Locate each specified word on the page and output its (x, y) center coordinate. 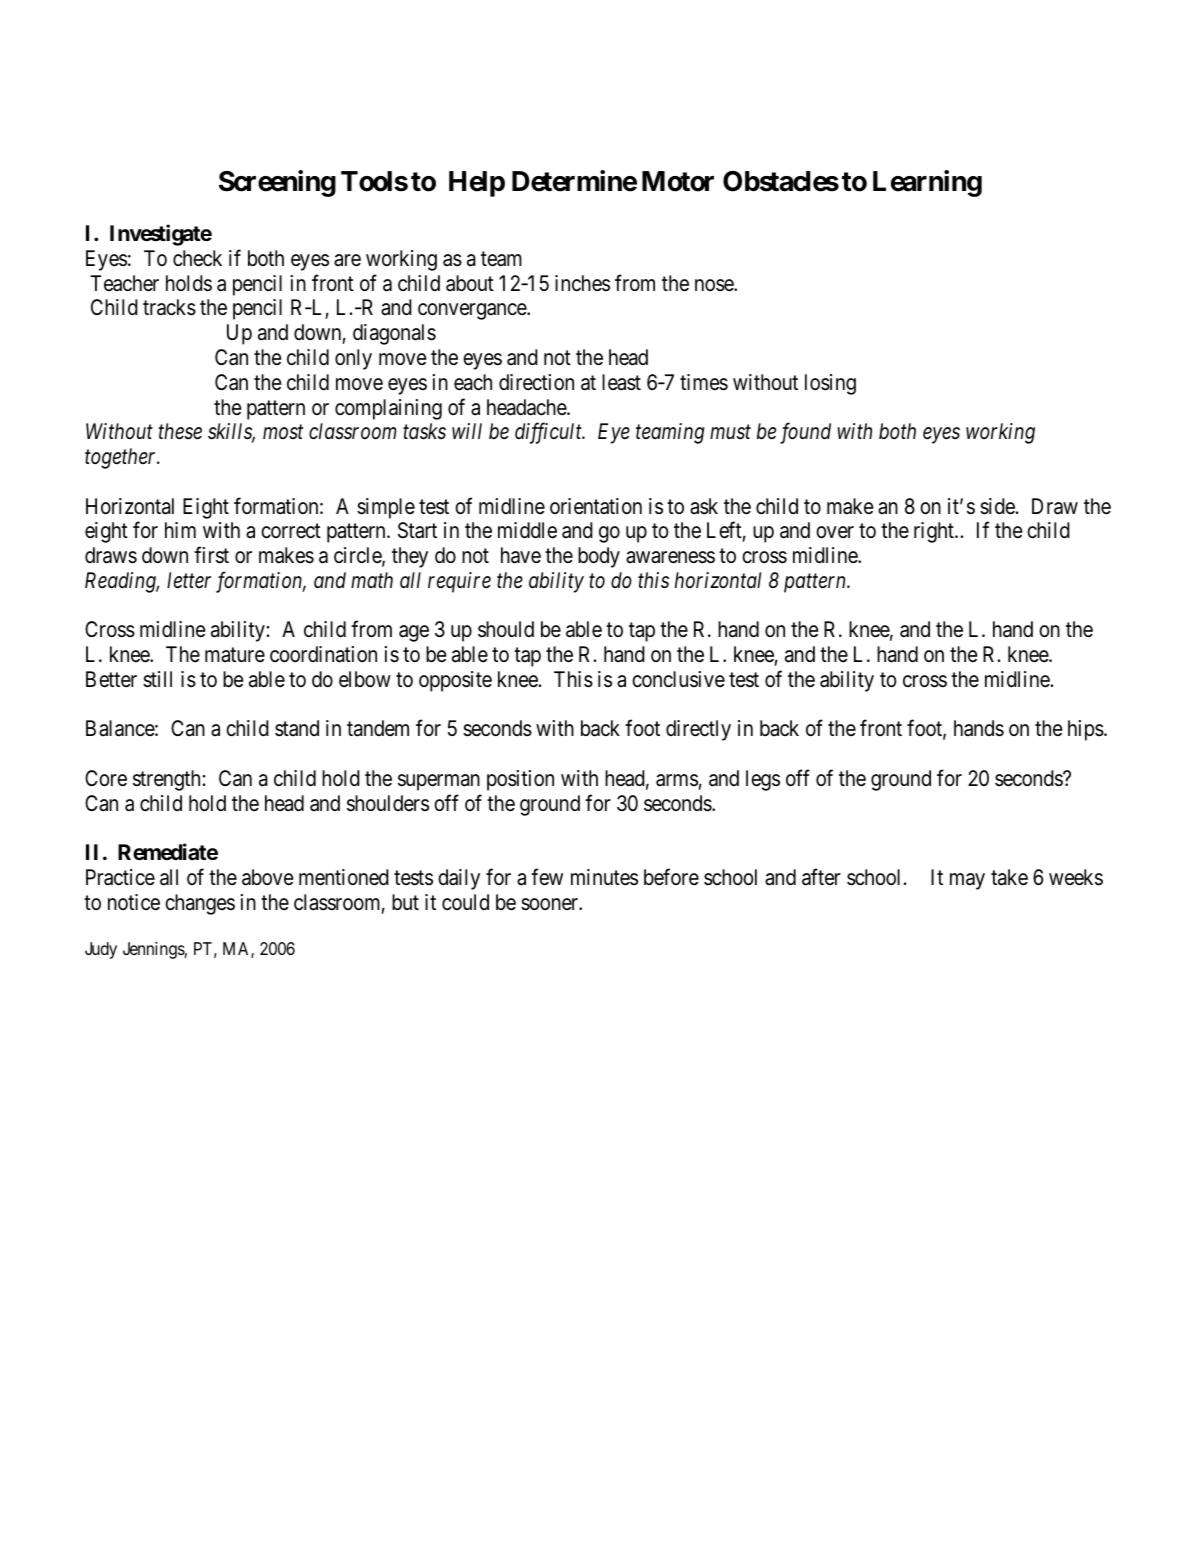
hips (1086, 730)
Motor (678, 181)
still (157, 679)
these (180, 431)
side (997, 506)
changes (200, 904)
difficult (549, 433)
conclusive (678, 679)
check (197, 258)
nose (715, 285)
